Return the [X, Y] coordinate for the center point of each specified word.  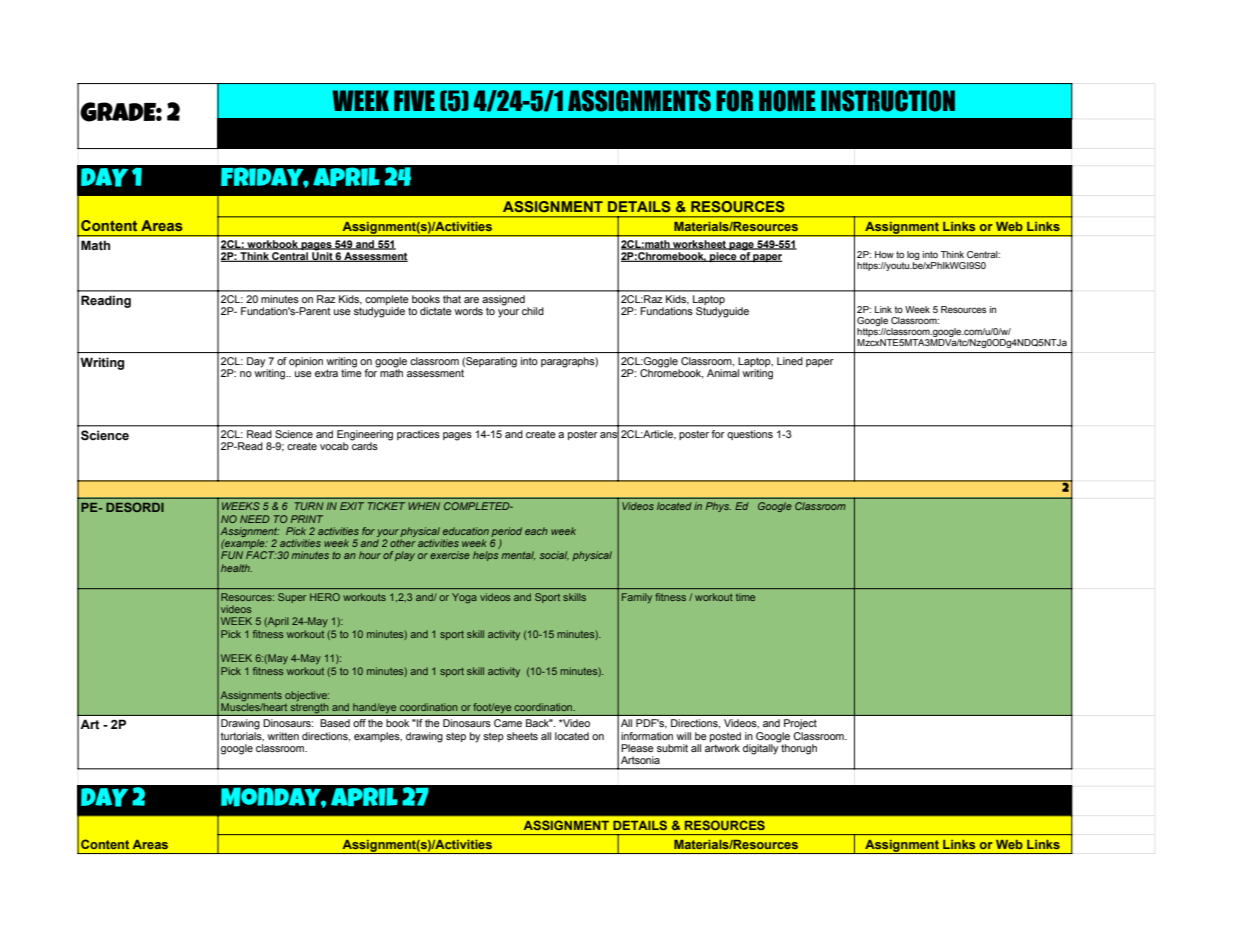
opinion [306, 362]
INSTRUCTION [888, 101]
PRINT [307, 519]
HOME [787, 101]
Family [637, 598]
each [536, 531]
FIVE [414, 100]
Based [335, 723]
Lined [790, 361]
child [533, 311]
